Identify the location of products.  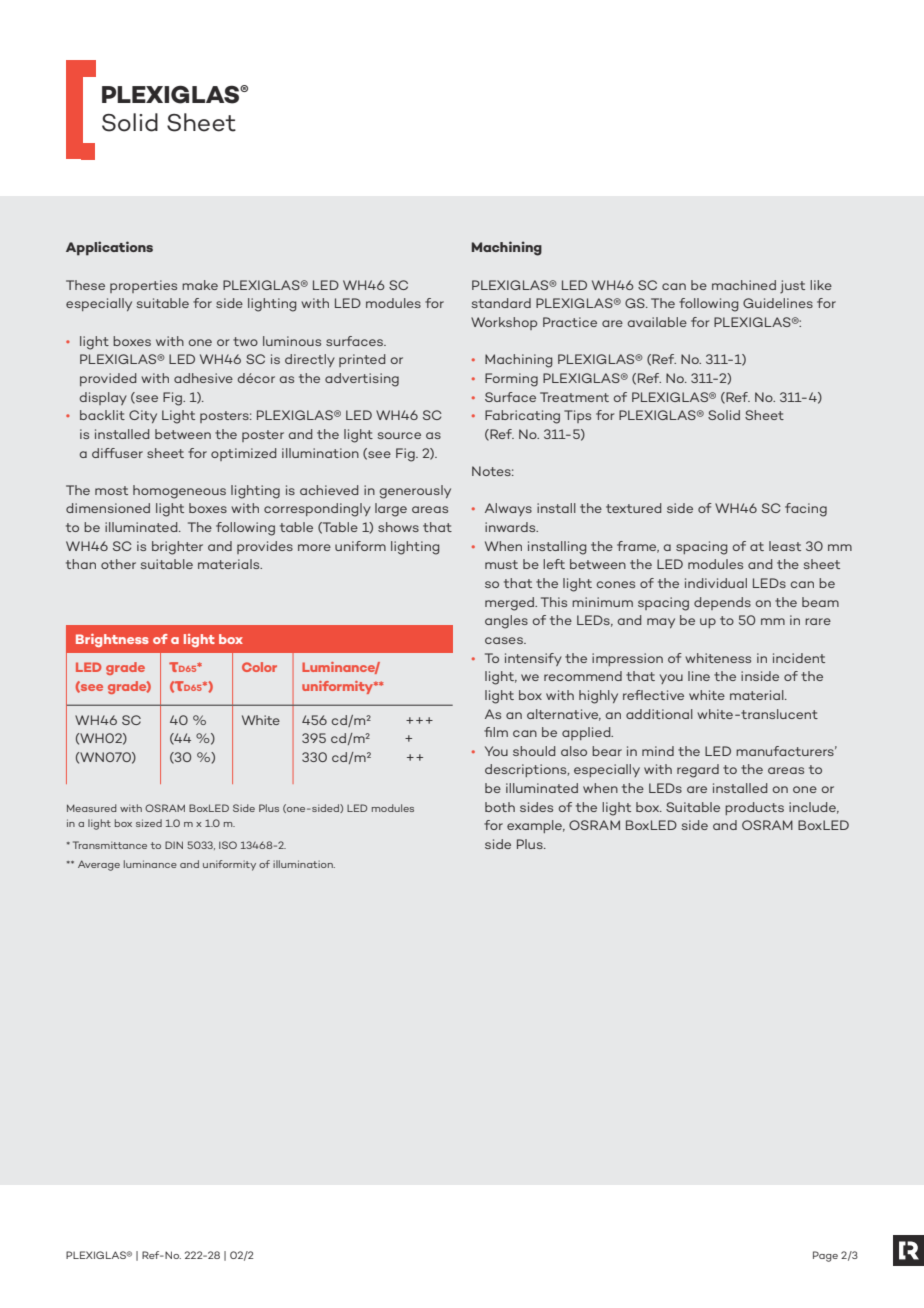
(754, 808).
